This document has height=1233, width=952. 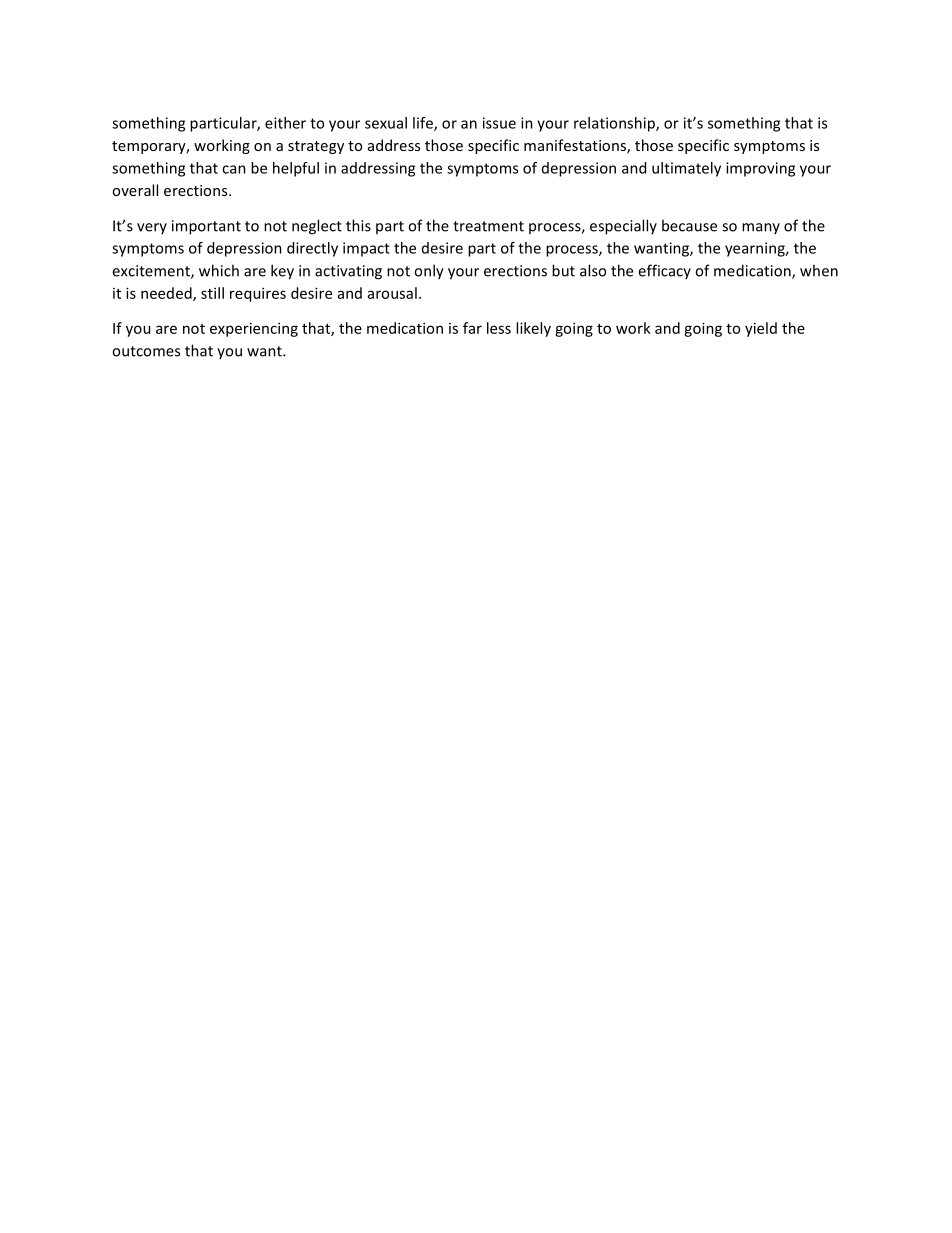 What do you see at coordinates (296, 169) in the document?
I see `helpful` at bounding box center [296, 169].
